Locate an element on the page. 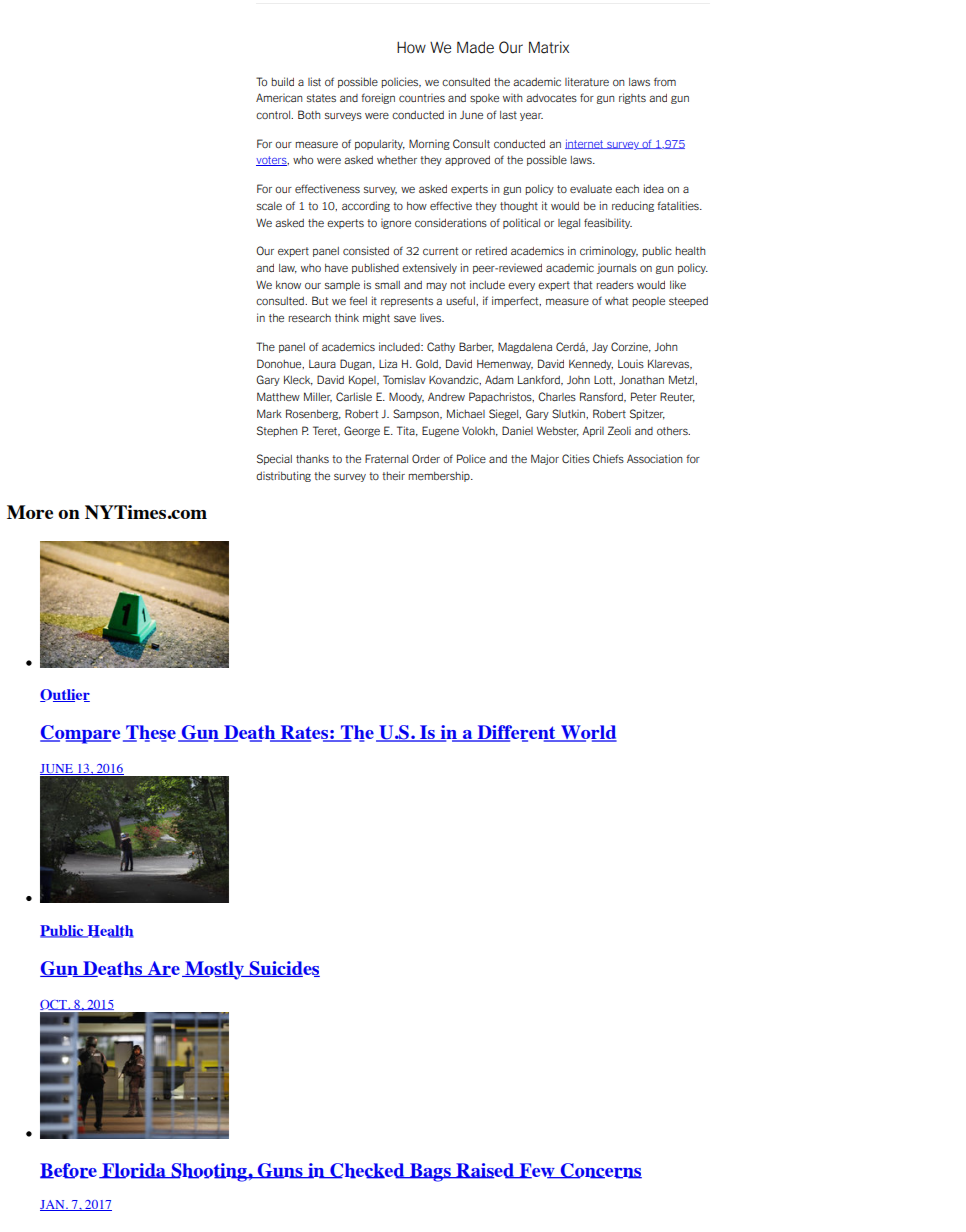  foreign is located at coordinates (378, 98).
